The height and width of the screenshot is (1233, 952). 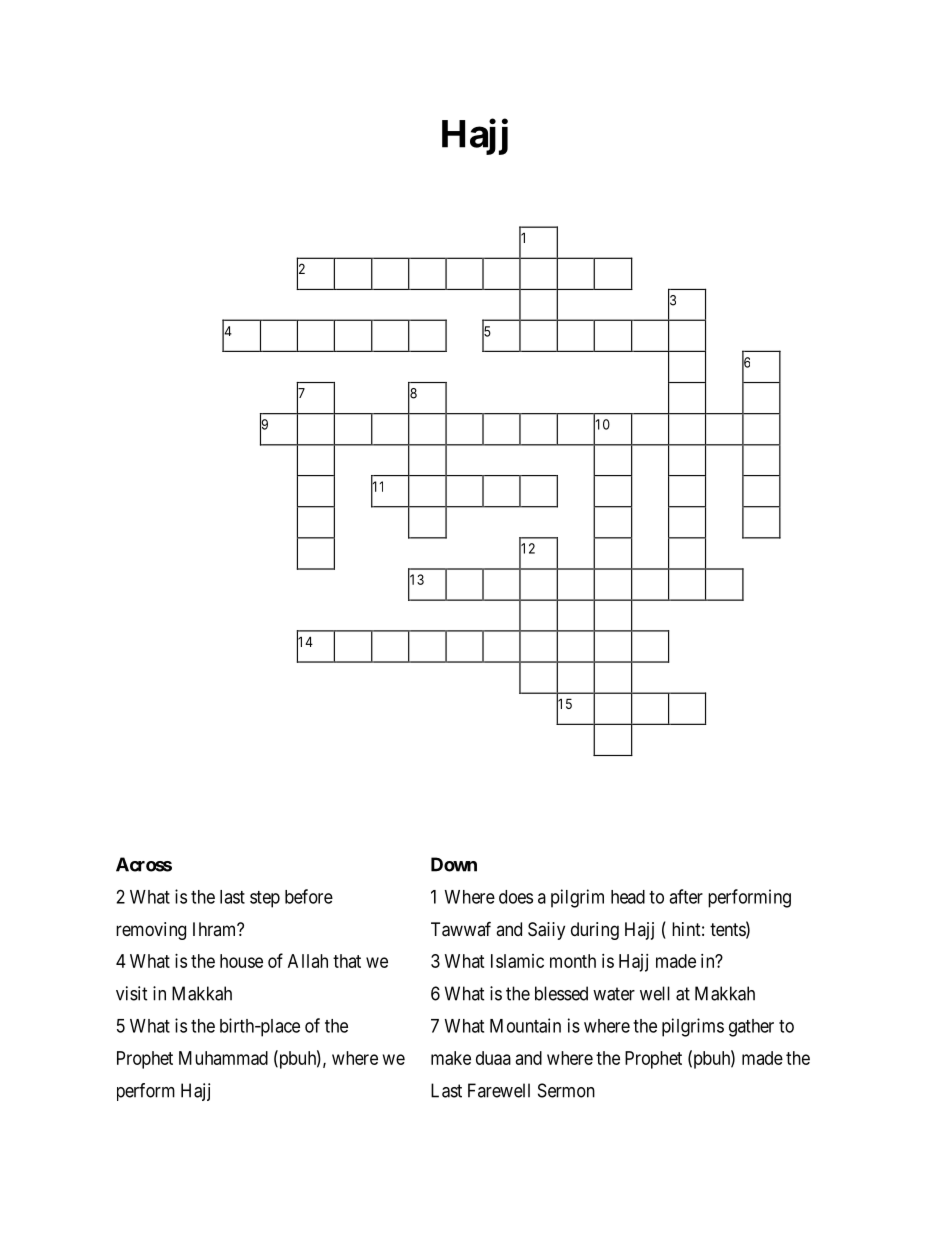 What do you see at coordinates (517, 961) in the screenshot?
I see `Islamic` at bounding box center [517, 961].
